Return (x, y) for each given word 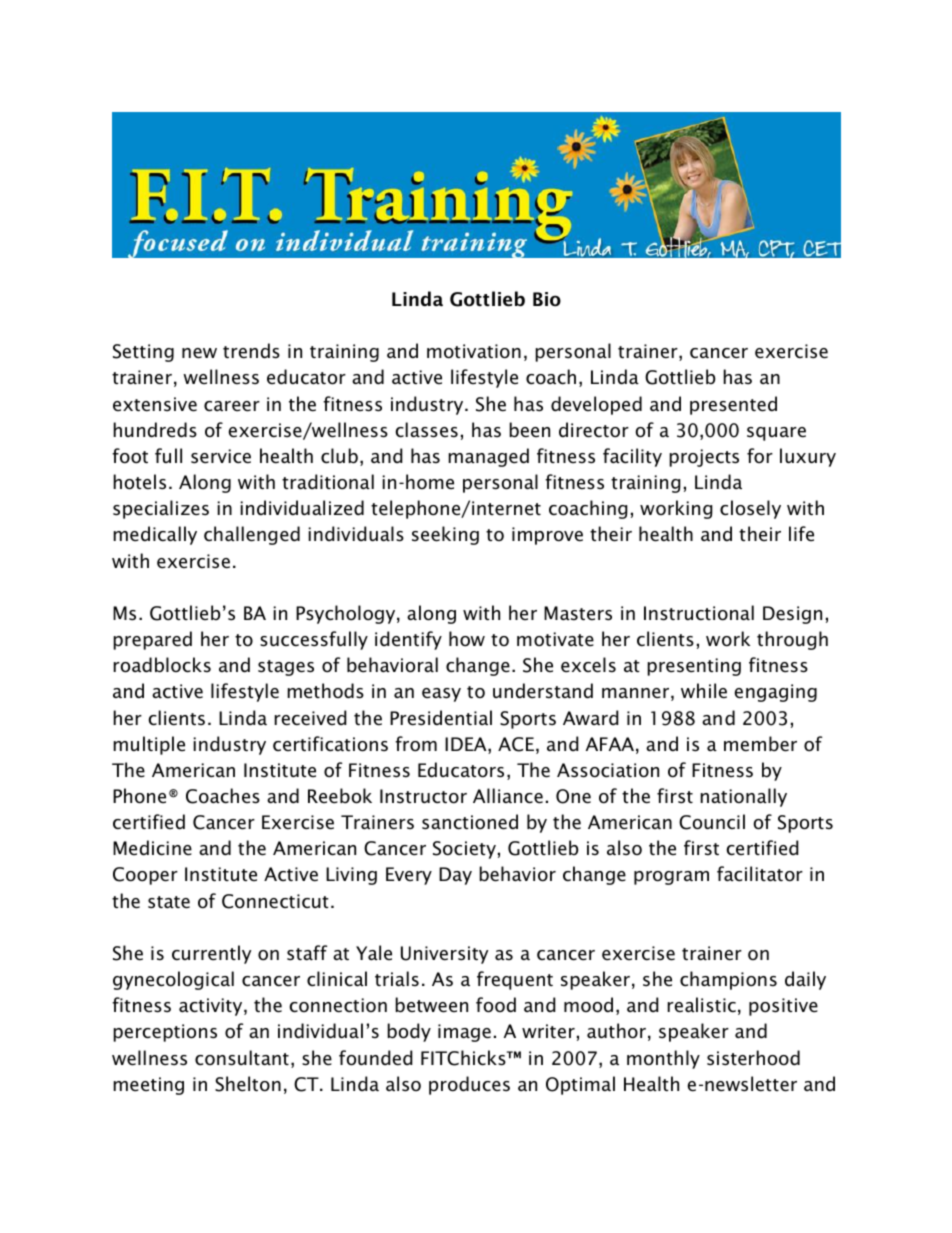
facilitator (760, 874)
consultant (242, 1058)
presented (733, 405)
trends (251, 351)
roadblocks (162, 665)
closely (750, 509)
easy (441, 695)
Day (455, 876)
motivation (474, 351)
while (704, 691)
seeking (445, 535)
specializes (161, 509)
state (169, 902)
